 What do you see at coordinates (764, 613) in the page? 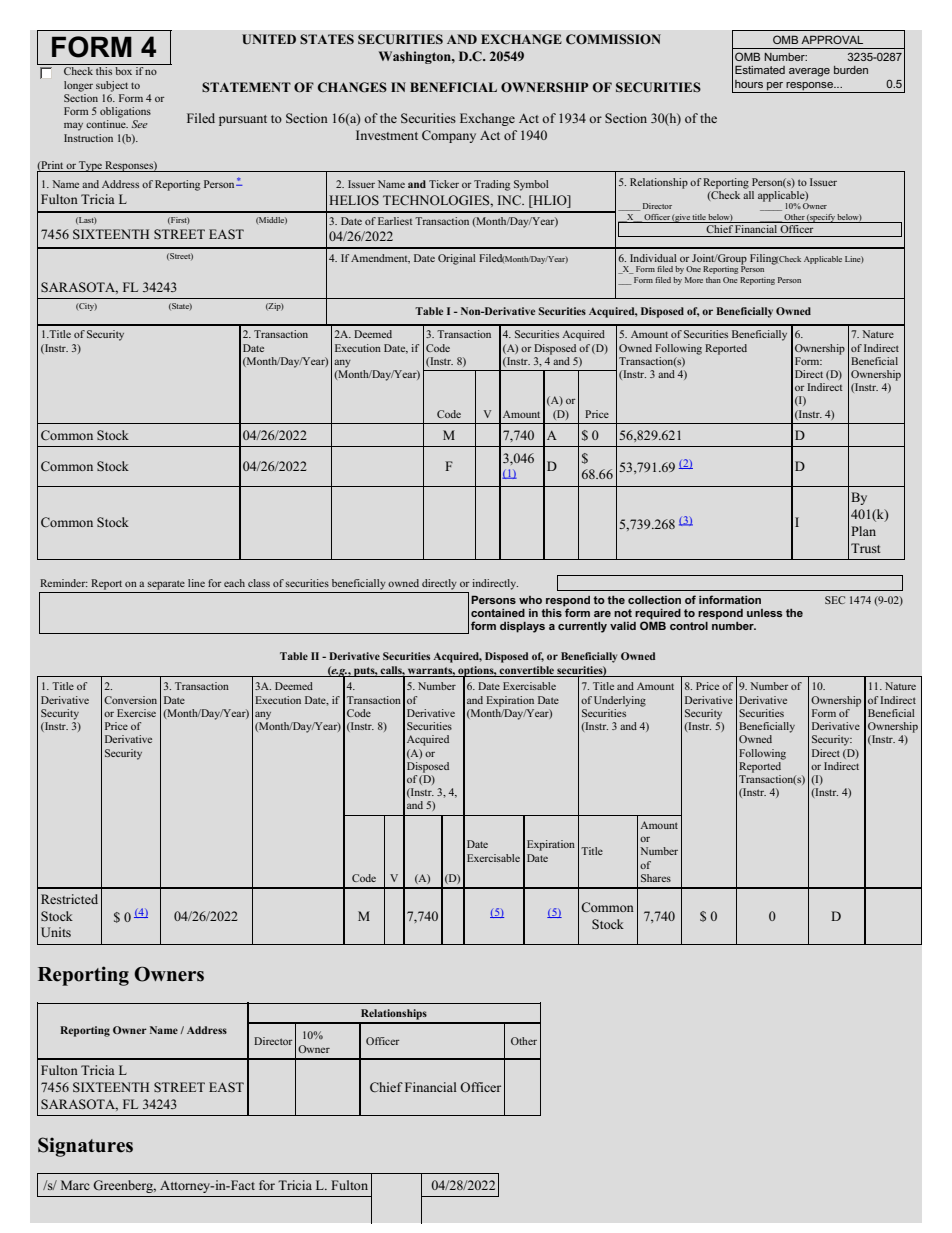
I see `unless` at bounding box center [764, 613].
